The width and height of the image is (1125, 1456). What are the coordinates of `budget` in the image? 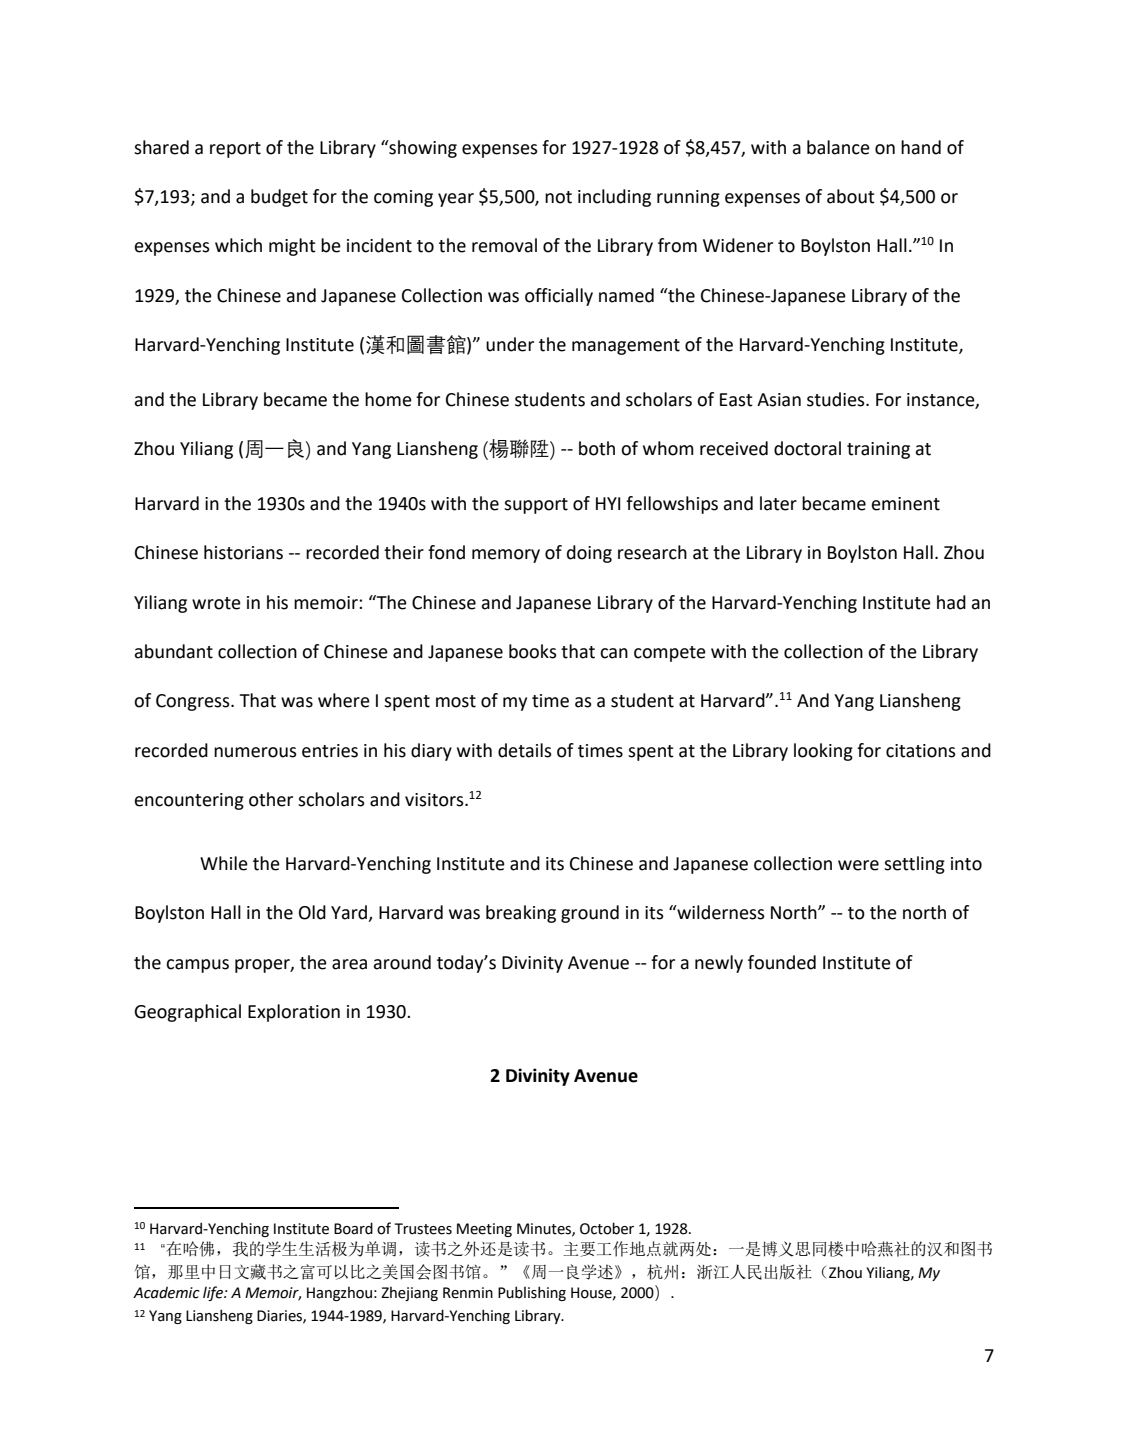 It's located at (279, 198).
